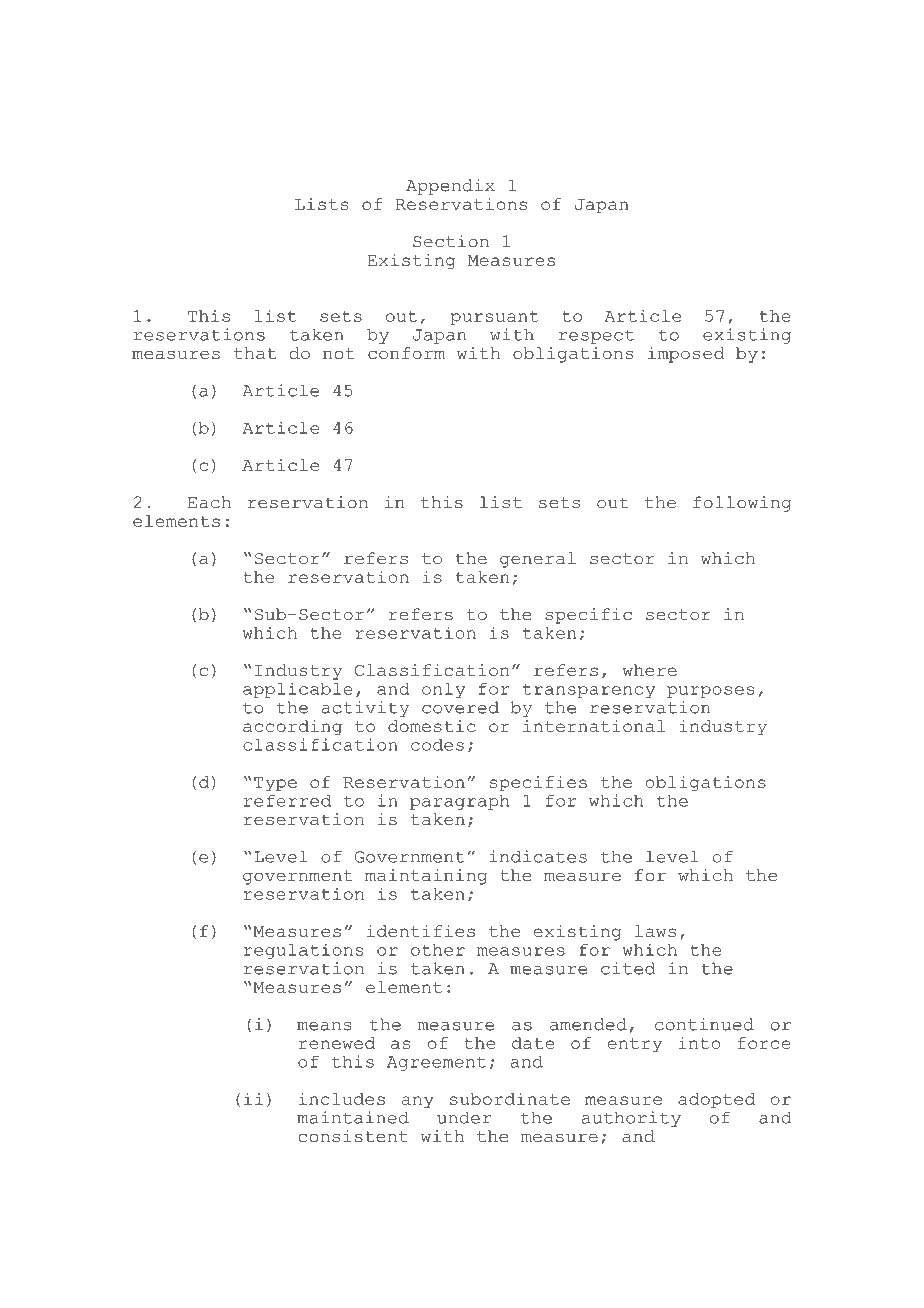  What do you see at coordinates (255, 353) in the document?
I see `that` at bounding box center [255, 353].
